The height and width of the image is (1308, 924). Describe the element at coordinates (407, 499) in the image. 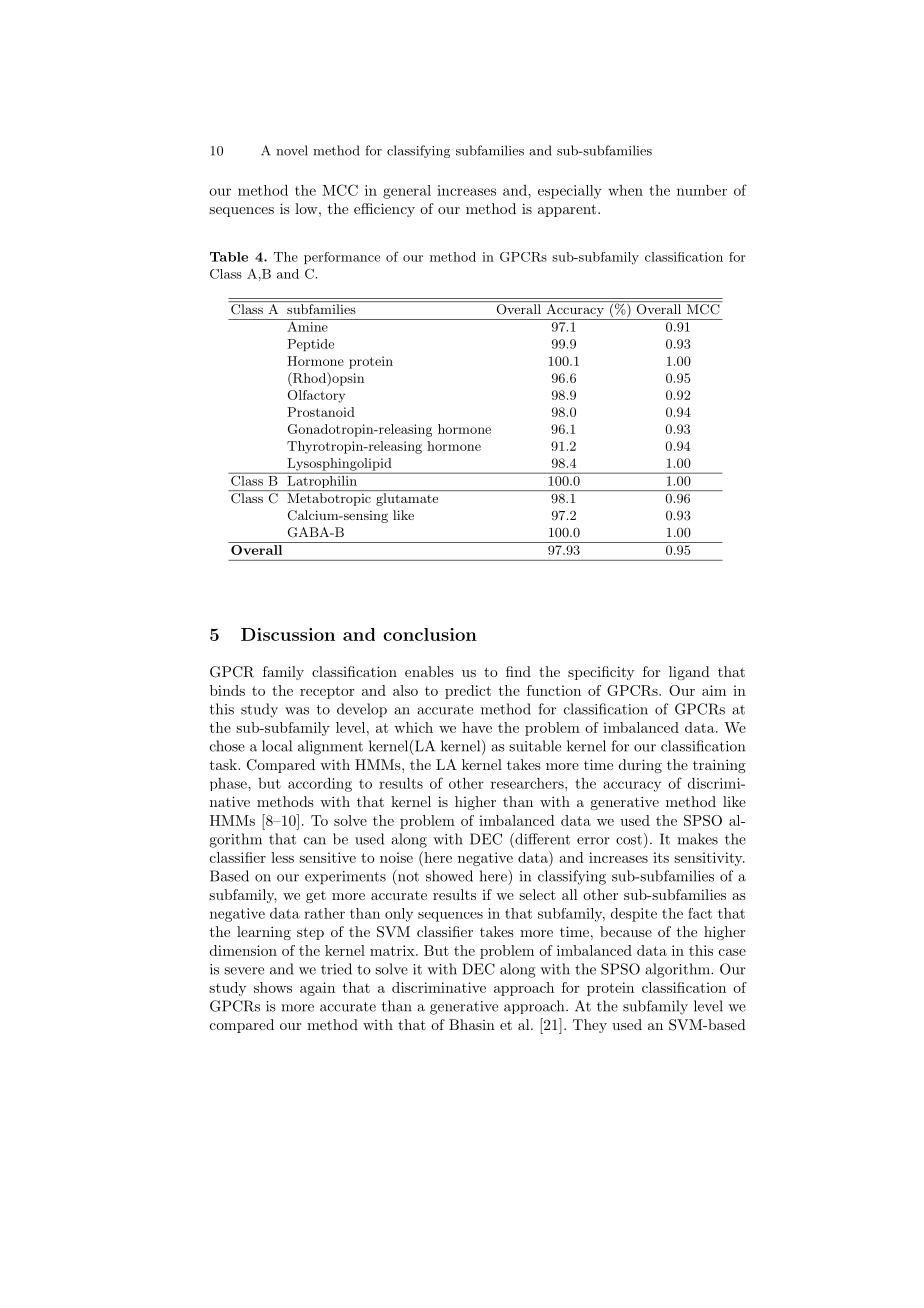

I see `glutamate` at that location.
